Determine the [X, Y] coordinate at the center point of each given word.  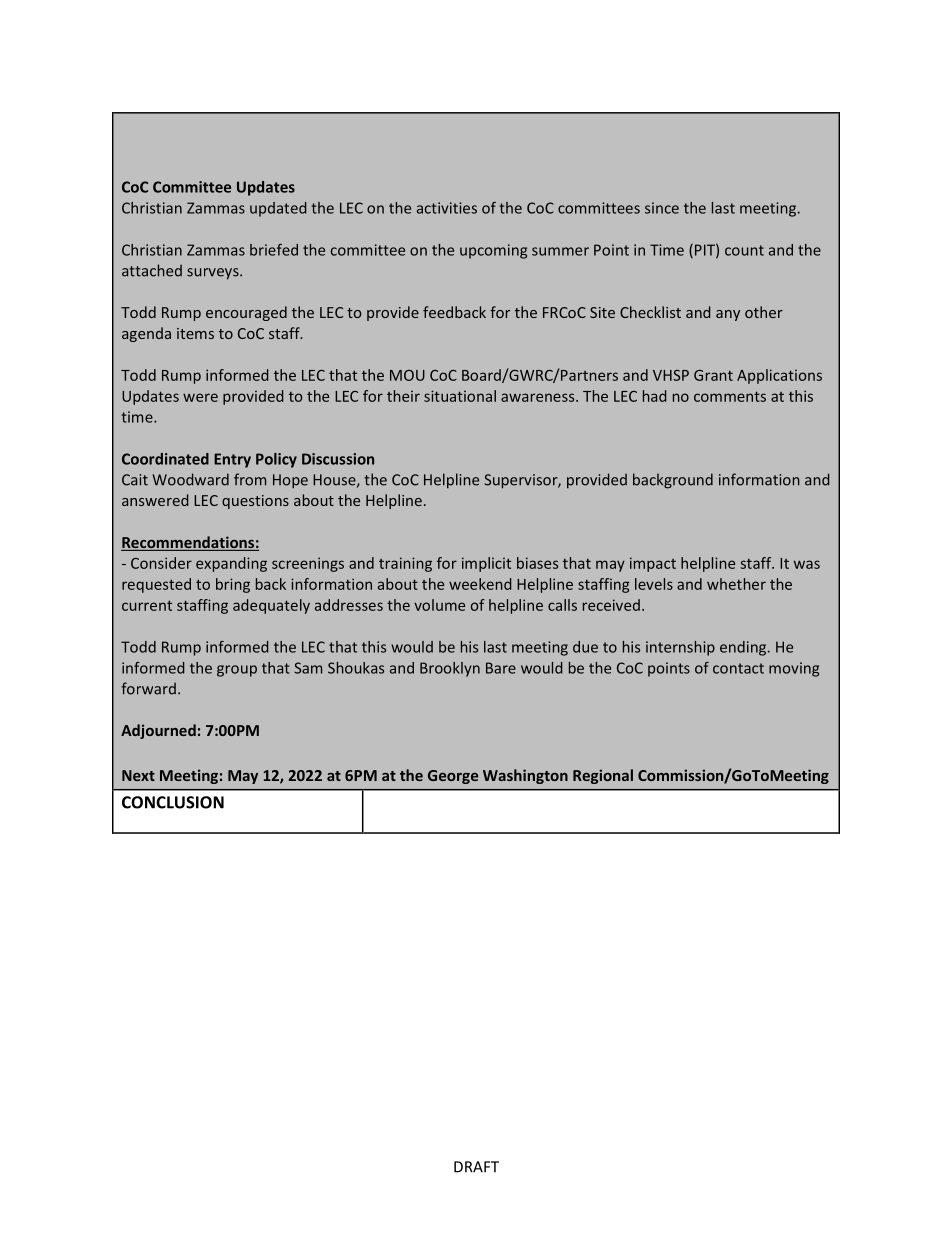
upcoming [493, 251]
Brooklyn [450, 669]
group [237, 671]
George [453, 777]
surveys [214, 274]
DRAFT [476, 1167]
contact [738, 668]
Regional [603, 776]
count [744, 250]
